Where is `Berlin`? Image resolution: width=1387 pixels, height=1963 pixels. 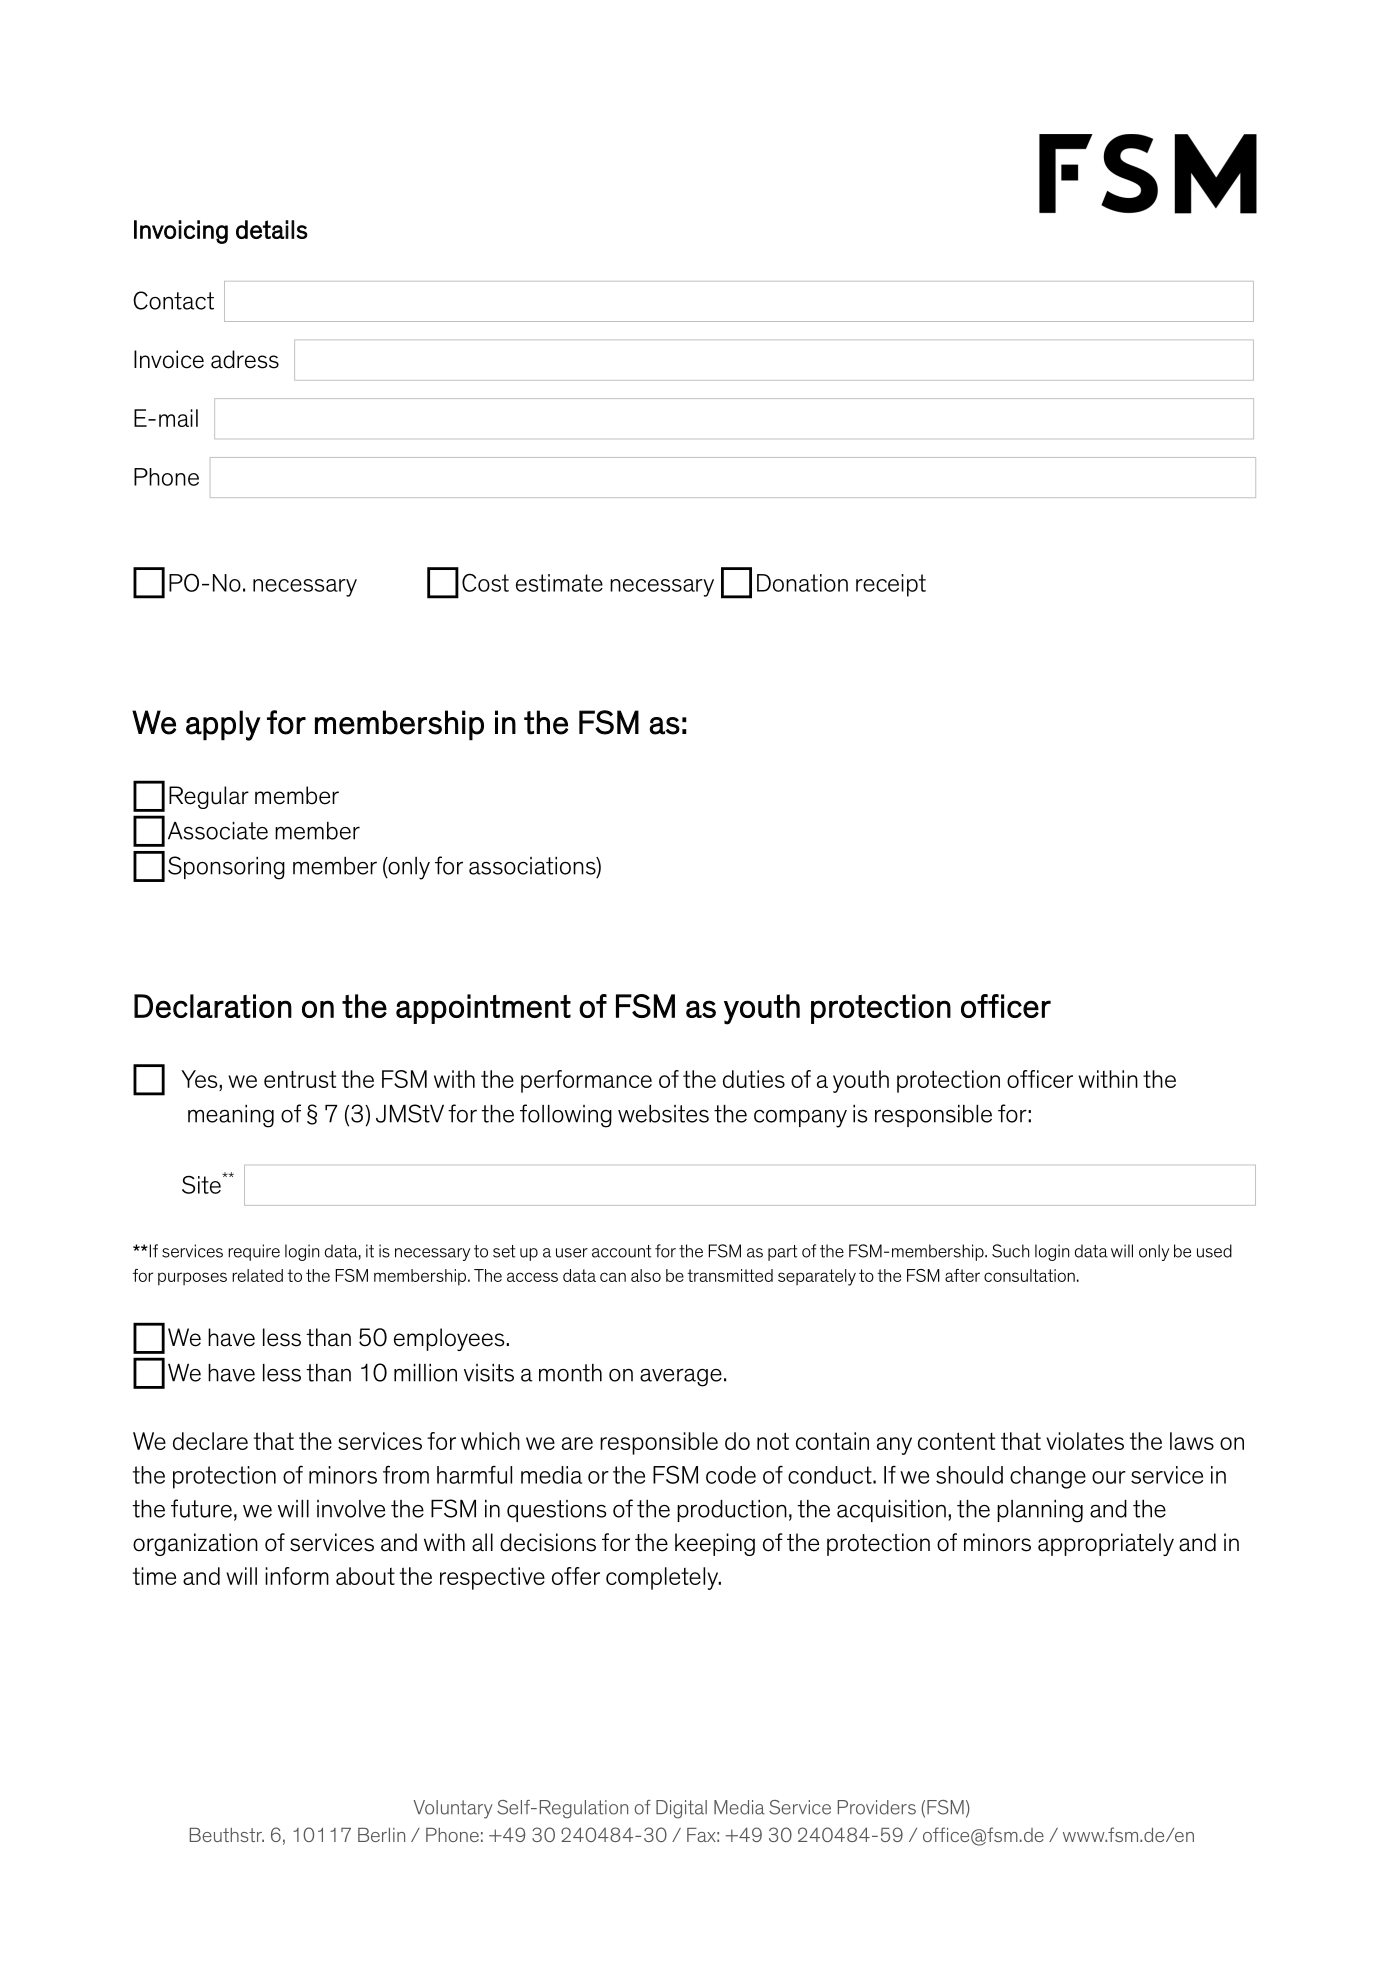 Berlin is located at coordinates (381, 1835).
